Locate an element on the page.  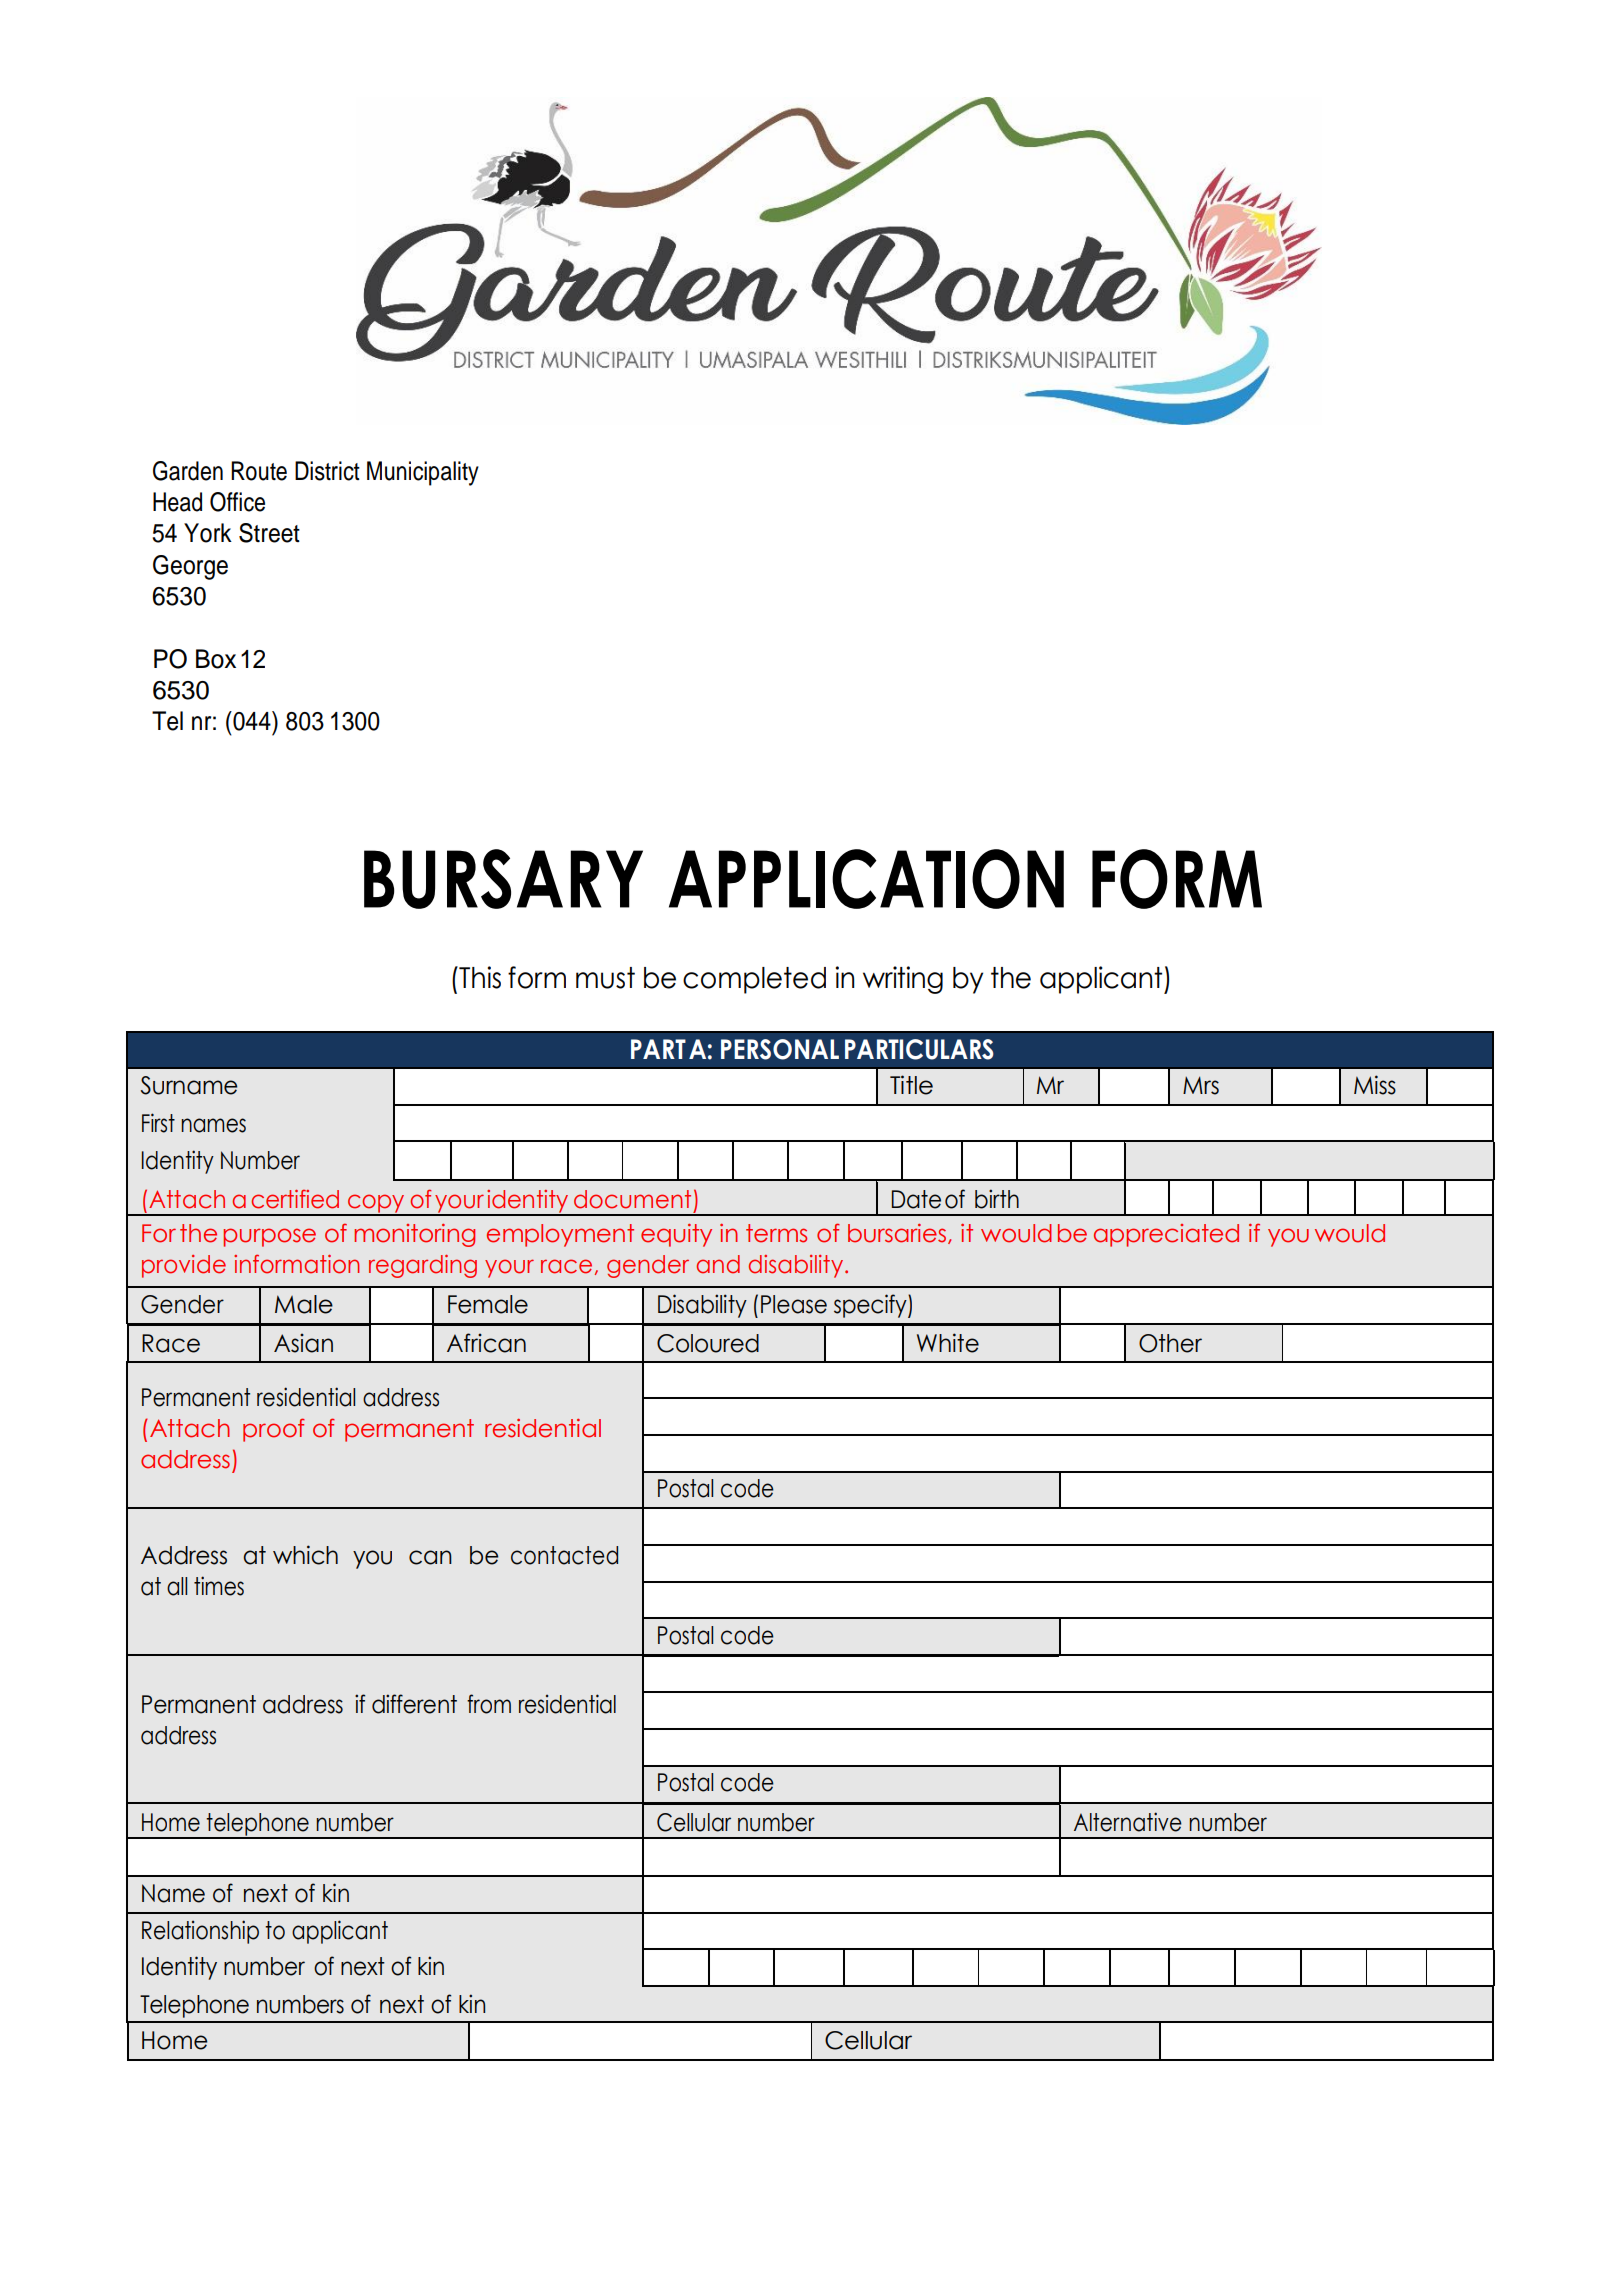
proof is located at coordinates (274, 1430).
